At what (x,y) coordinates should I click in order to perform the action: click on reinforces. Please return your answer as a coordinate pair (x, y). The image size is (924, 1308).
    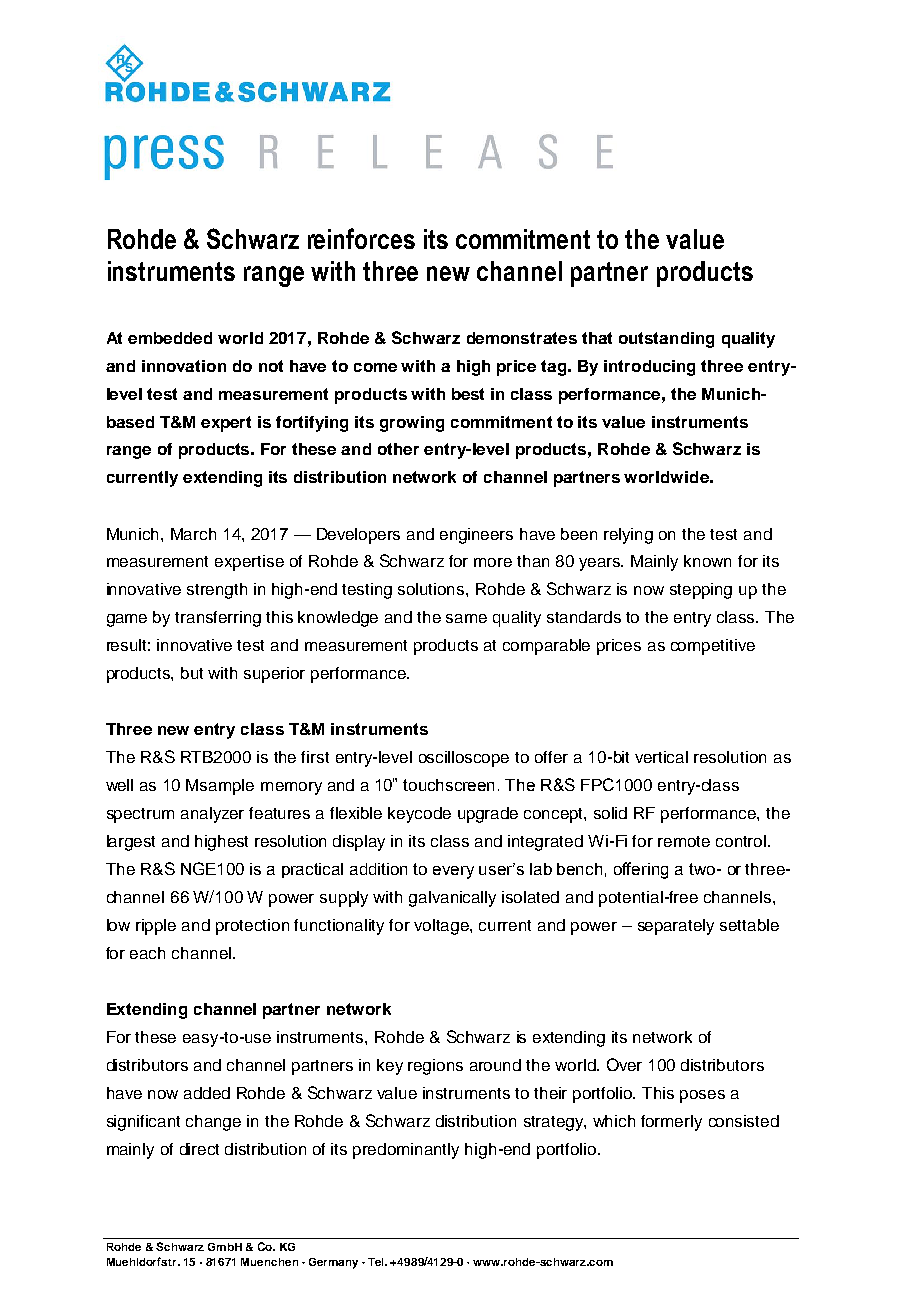
    Looking at the image, I should click on (361, 238).
